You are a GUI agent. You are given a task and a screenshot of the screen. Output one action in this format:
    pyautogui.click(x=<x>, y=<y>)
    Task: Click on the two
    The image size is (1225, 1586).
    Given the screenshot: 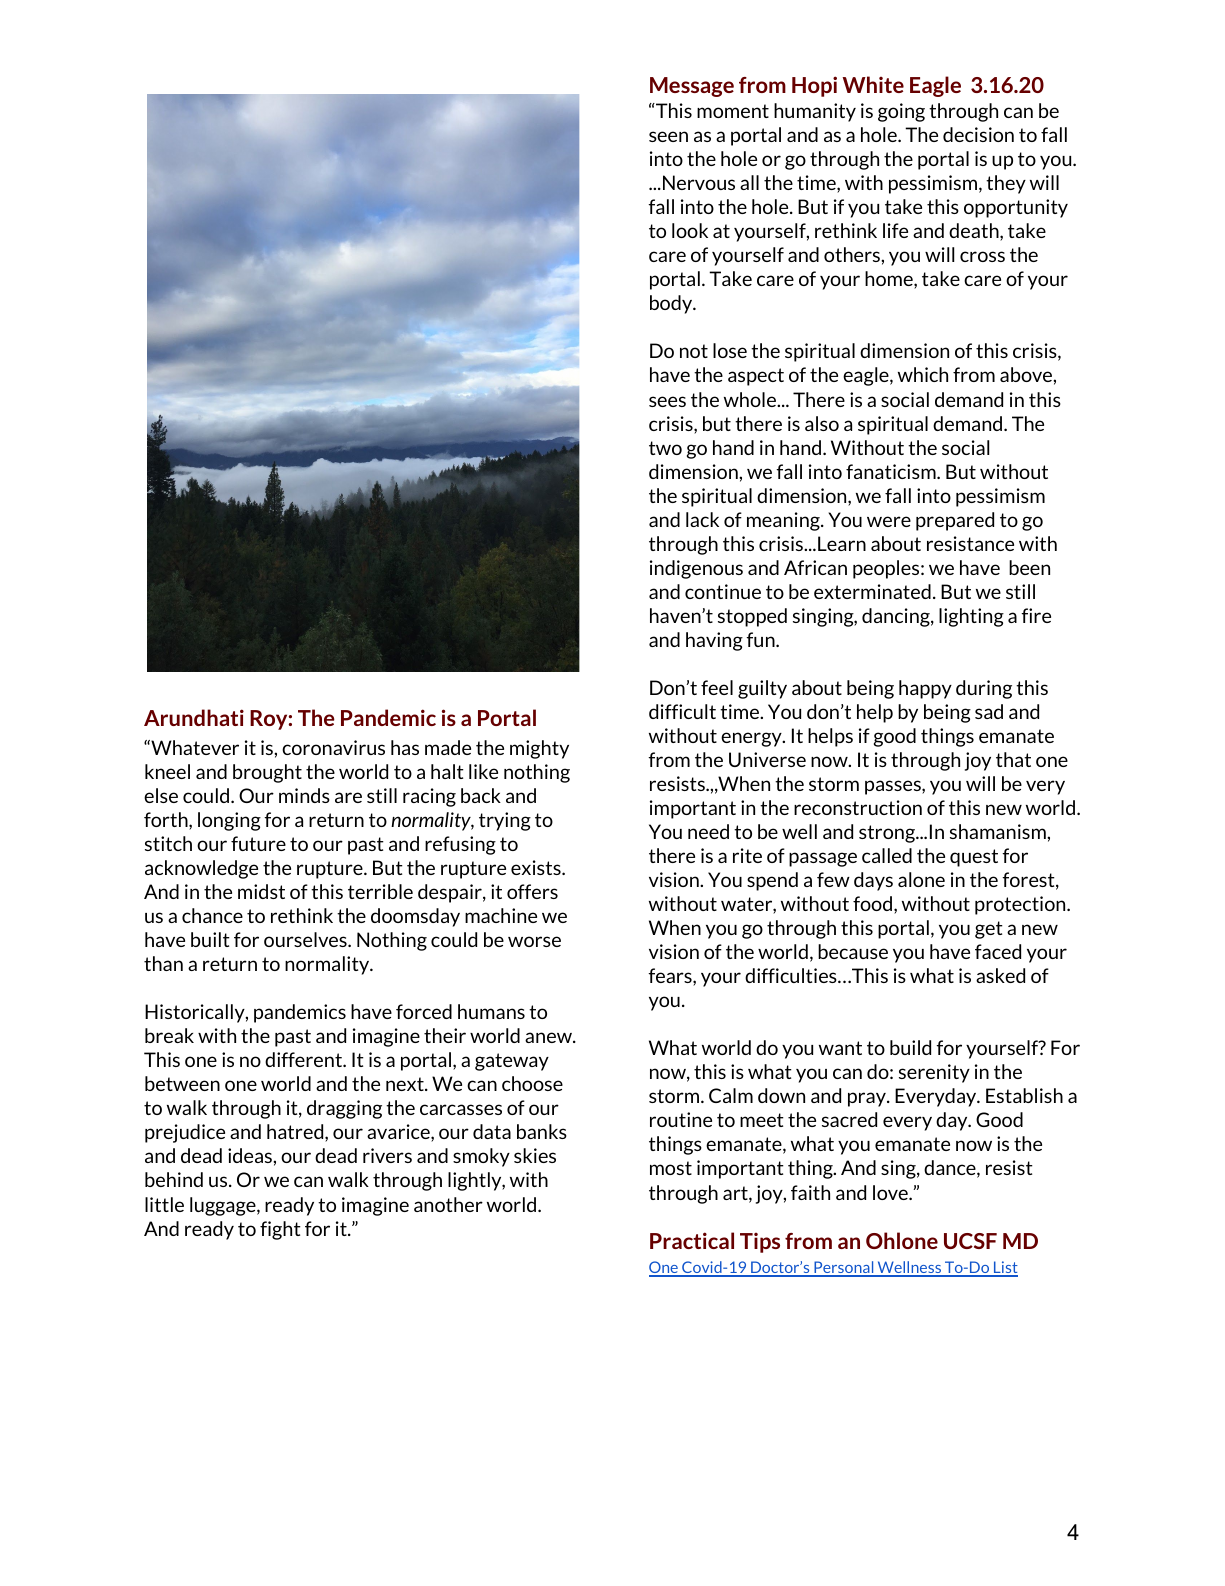 What is the action you would take?
    pyautogui.click(x=665, y=448)
